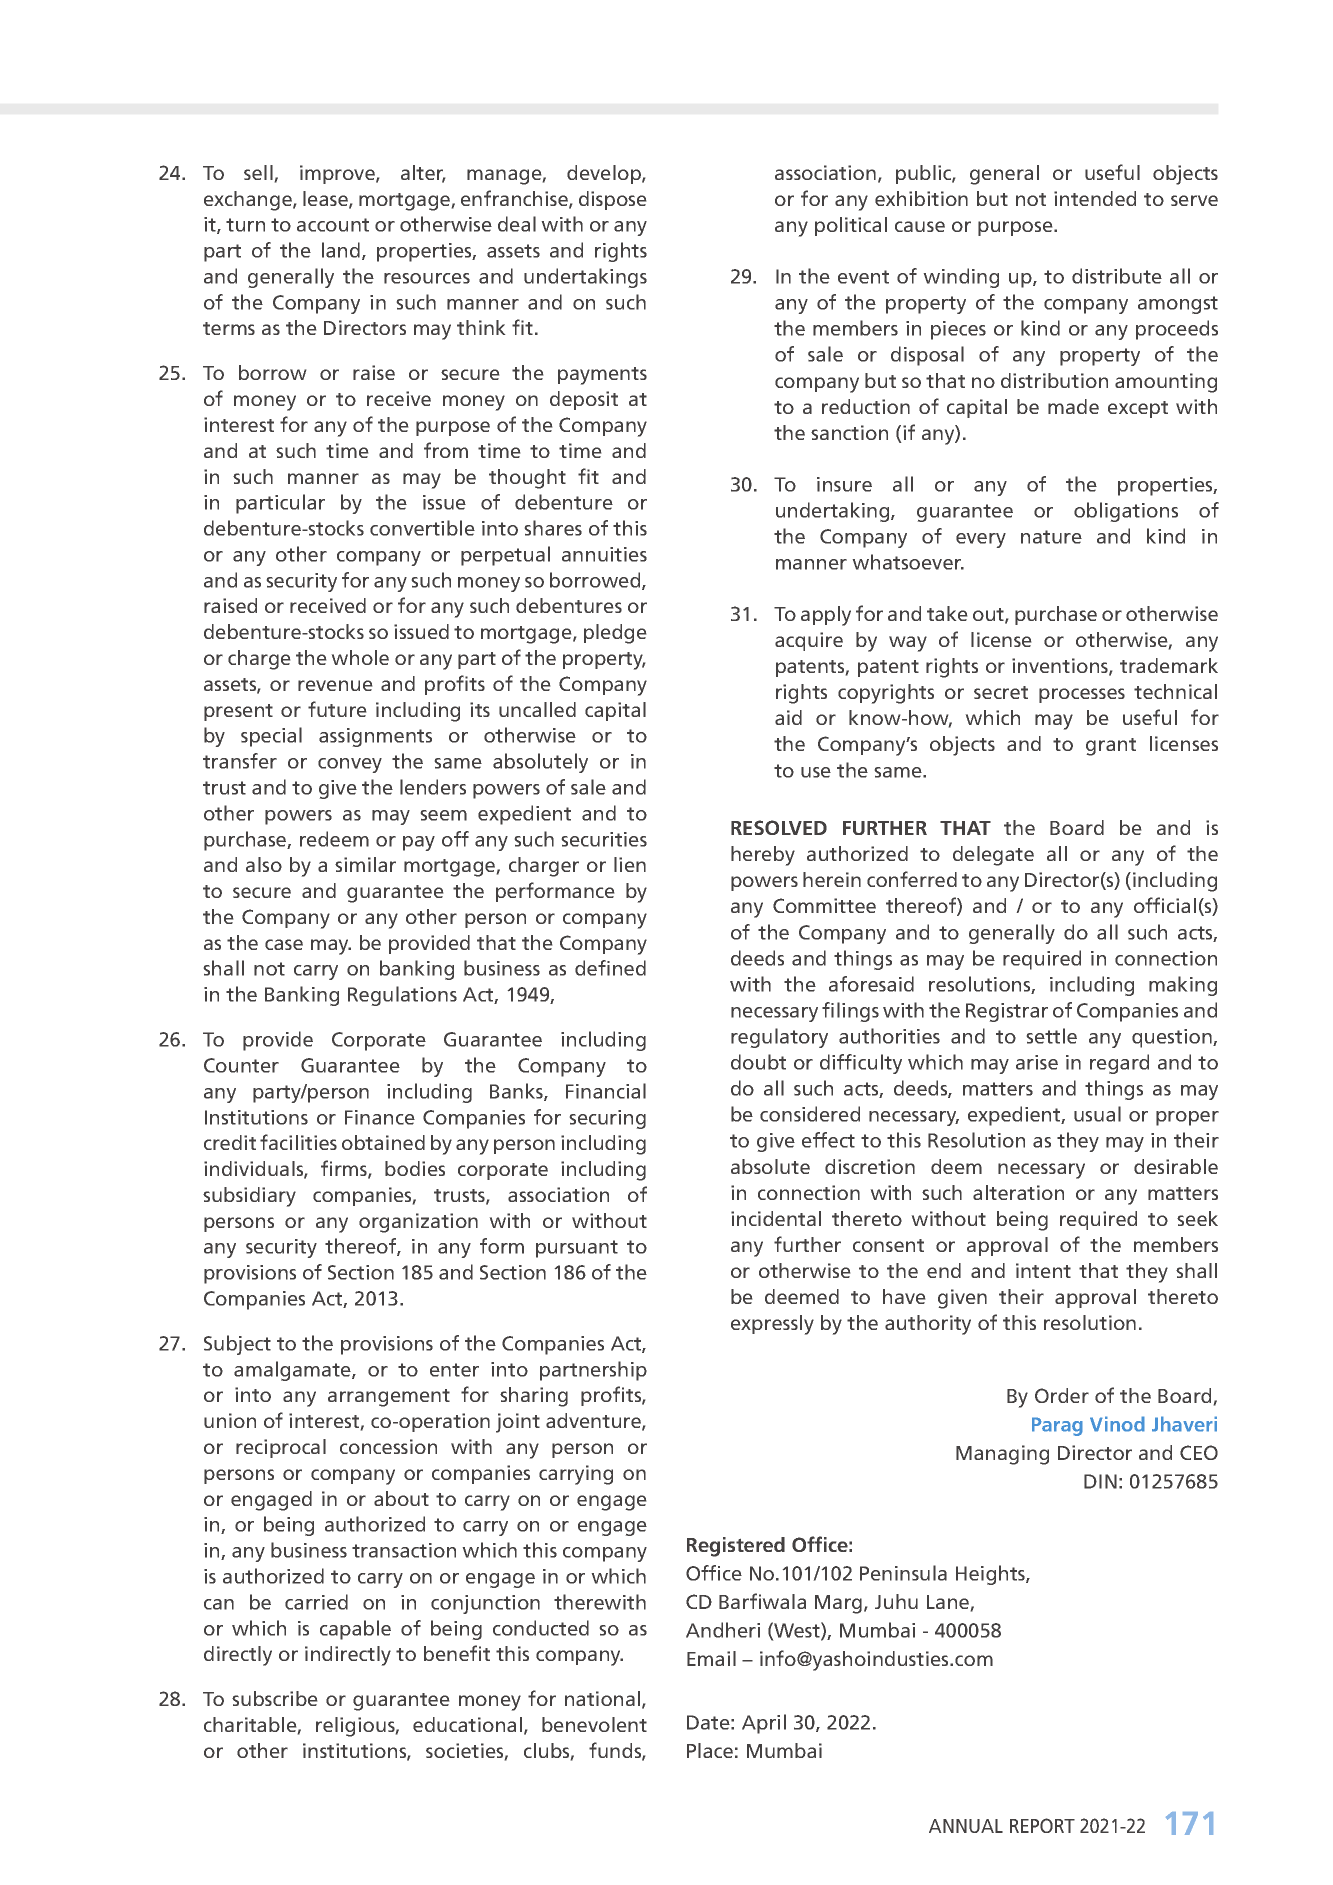 The image size is (1333, 1885). I want to click on hereby, so click(763, 856).
